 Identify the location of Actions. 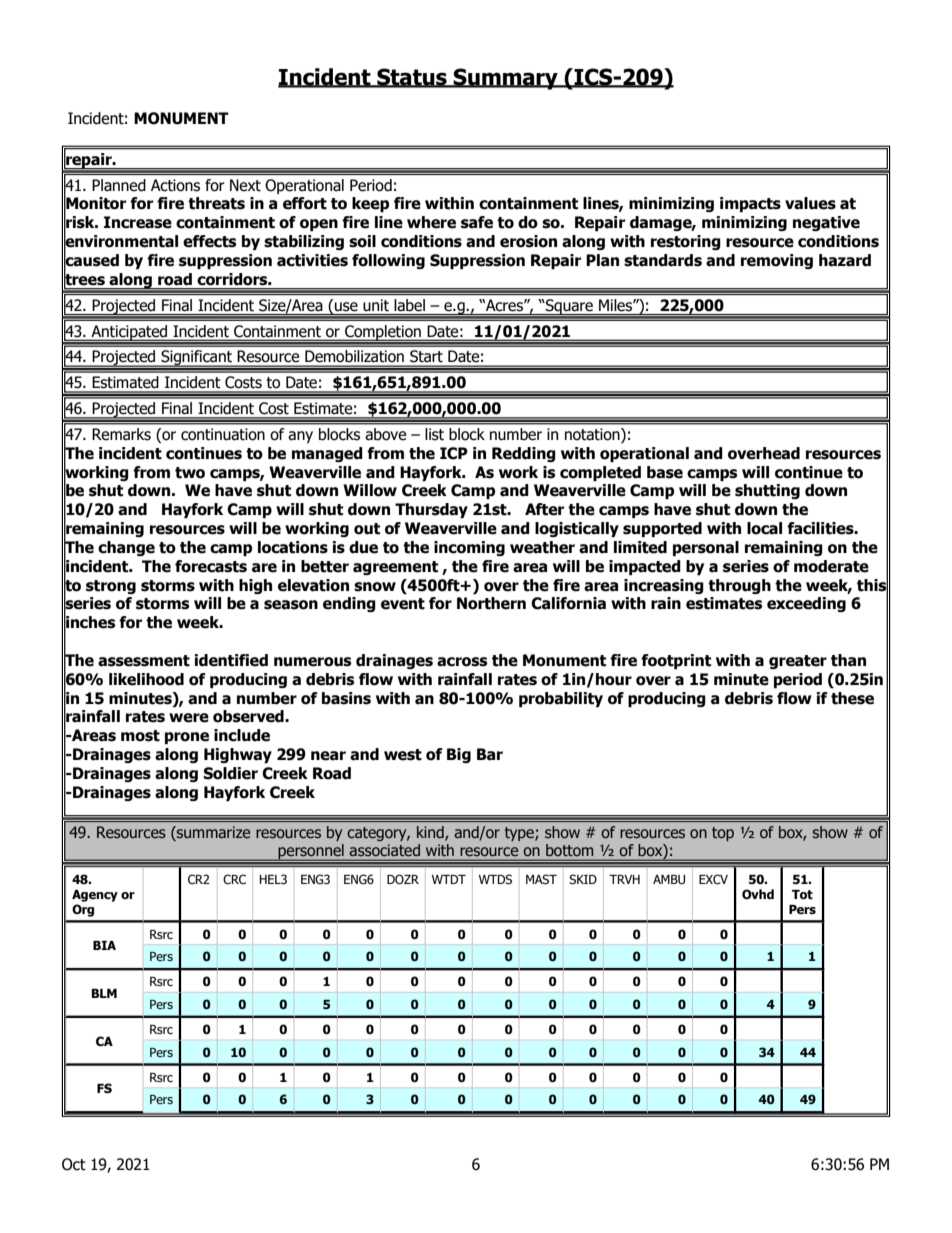
(175, 185).
